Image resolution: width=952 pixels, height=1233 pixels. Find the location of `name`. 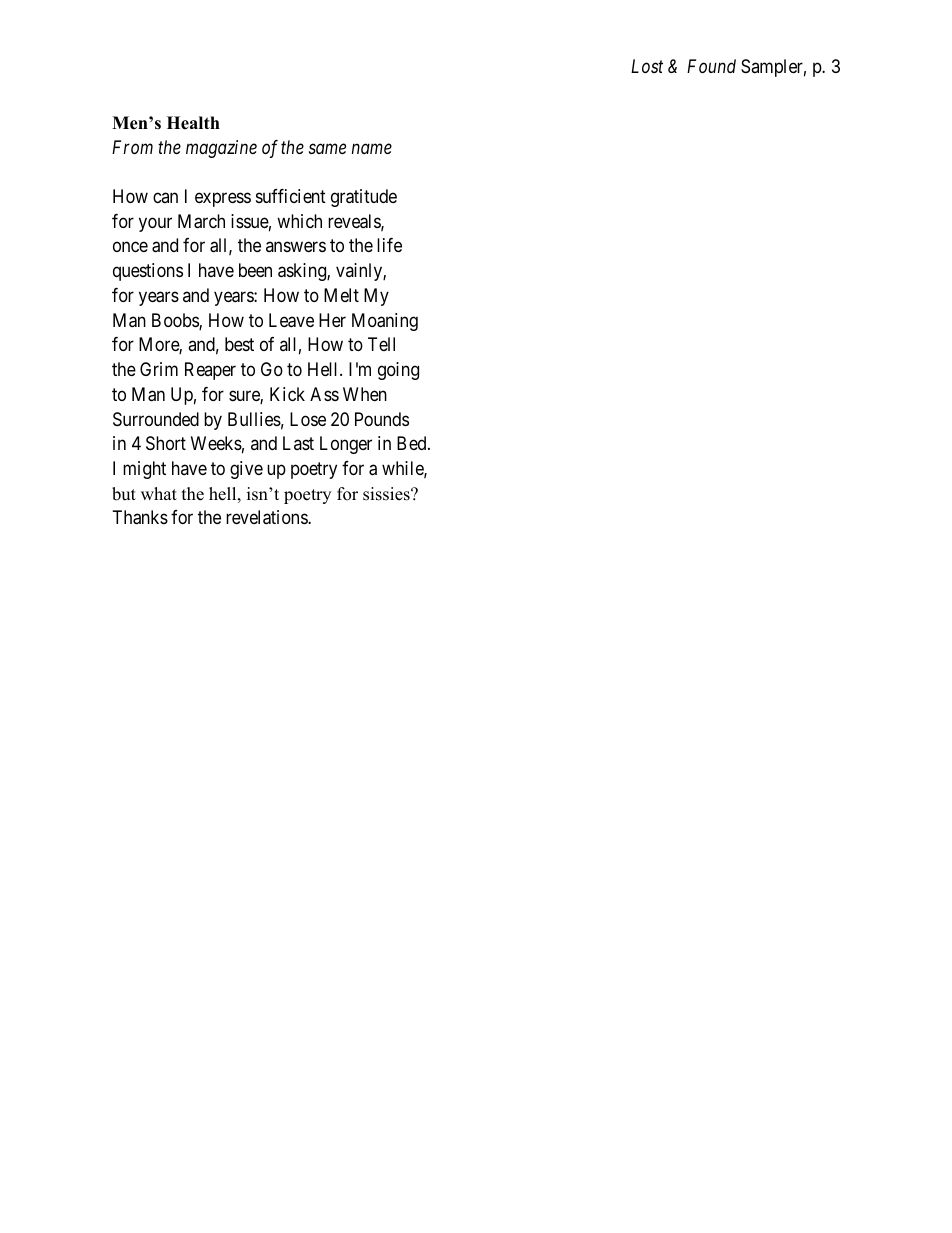

name is located at coordinates (372, 148).
